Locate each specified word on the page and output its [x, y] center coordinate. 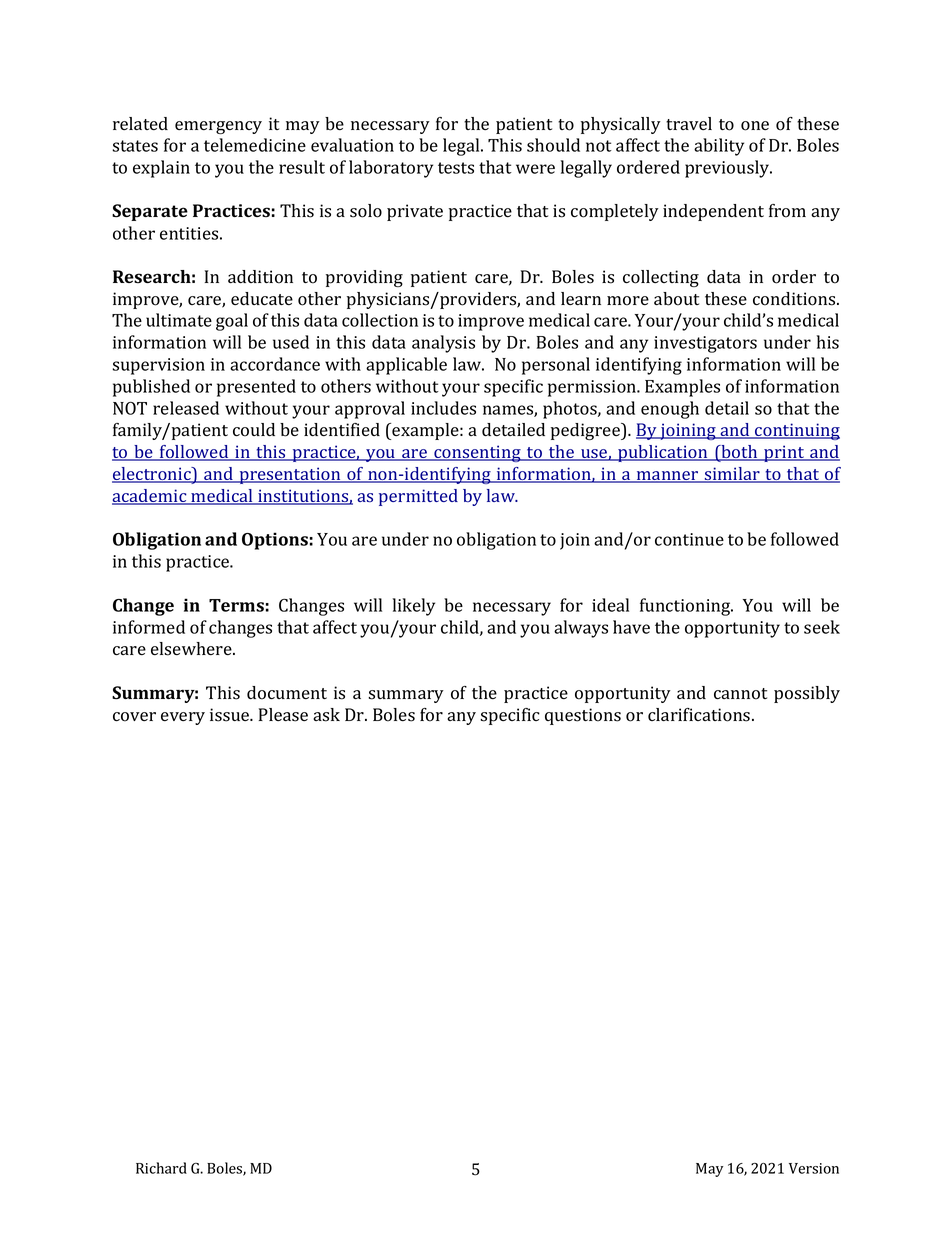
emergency [218, 127]
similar [732, 475]
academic [150, 497]
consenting [477, 453]
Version [814, 1168]
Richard [161, 1168]
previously [728, 169]
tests [456, 168]
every [183, 718]
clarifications [700, 715]
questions [583, 716]
